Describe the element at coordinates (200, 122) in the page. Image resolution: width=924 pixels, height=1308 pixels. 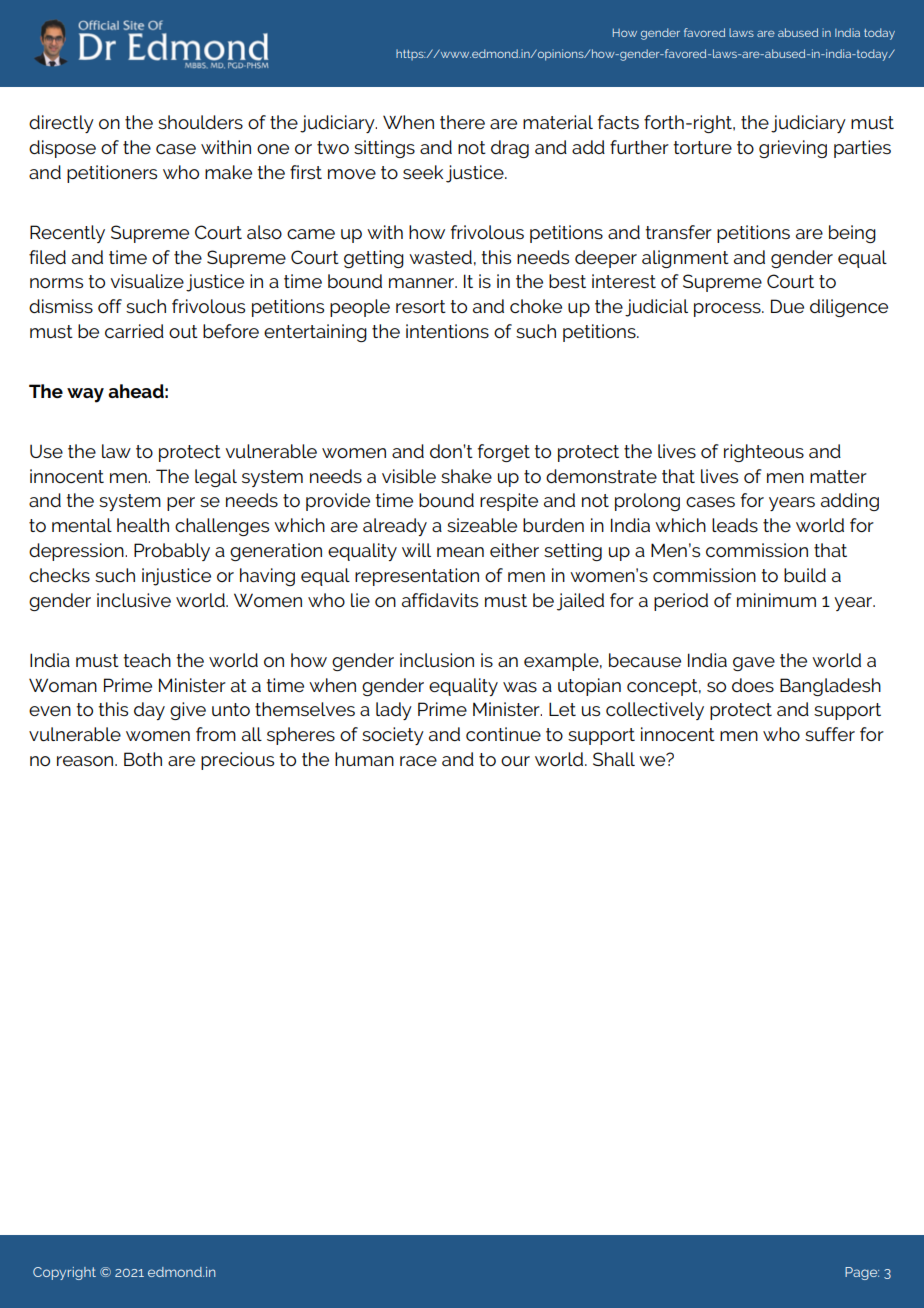
I see `shoulders` at that location.
